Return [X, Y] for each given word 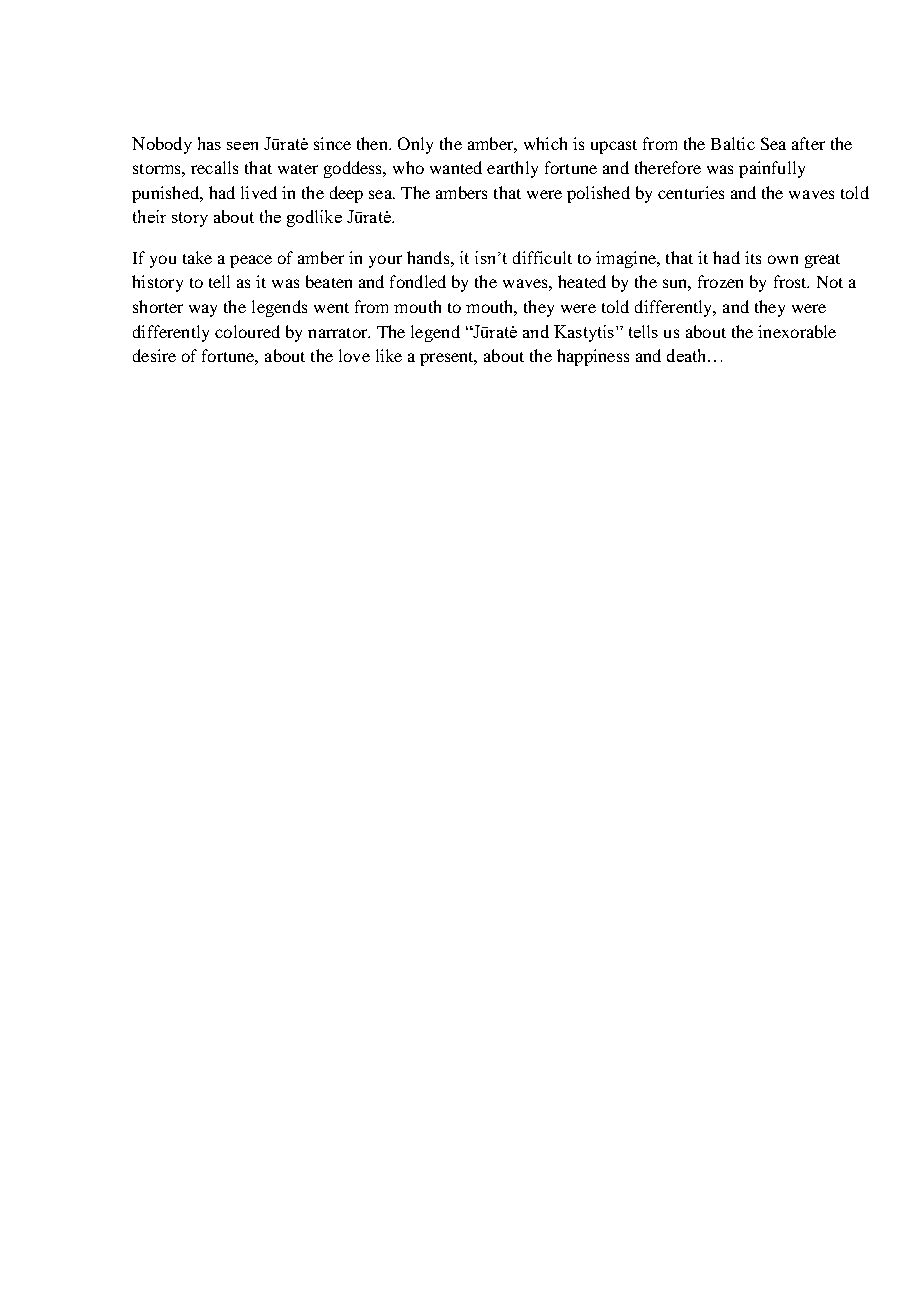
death [688, 355]
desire [154, 355]
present [448, 359]
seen [242, 146]
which [545, 143]
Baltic [733, 143]
